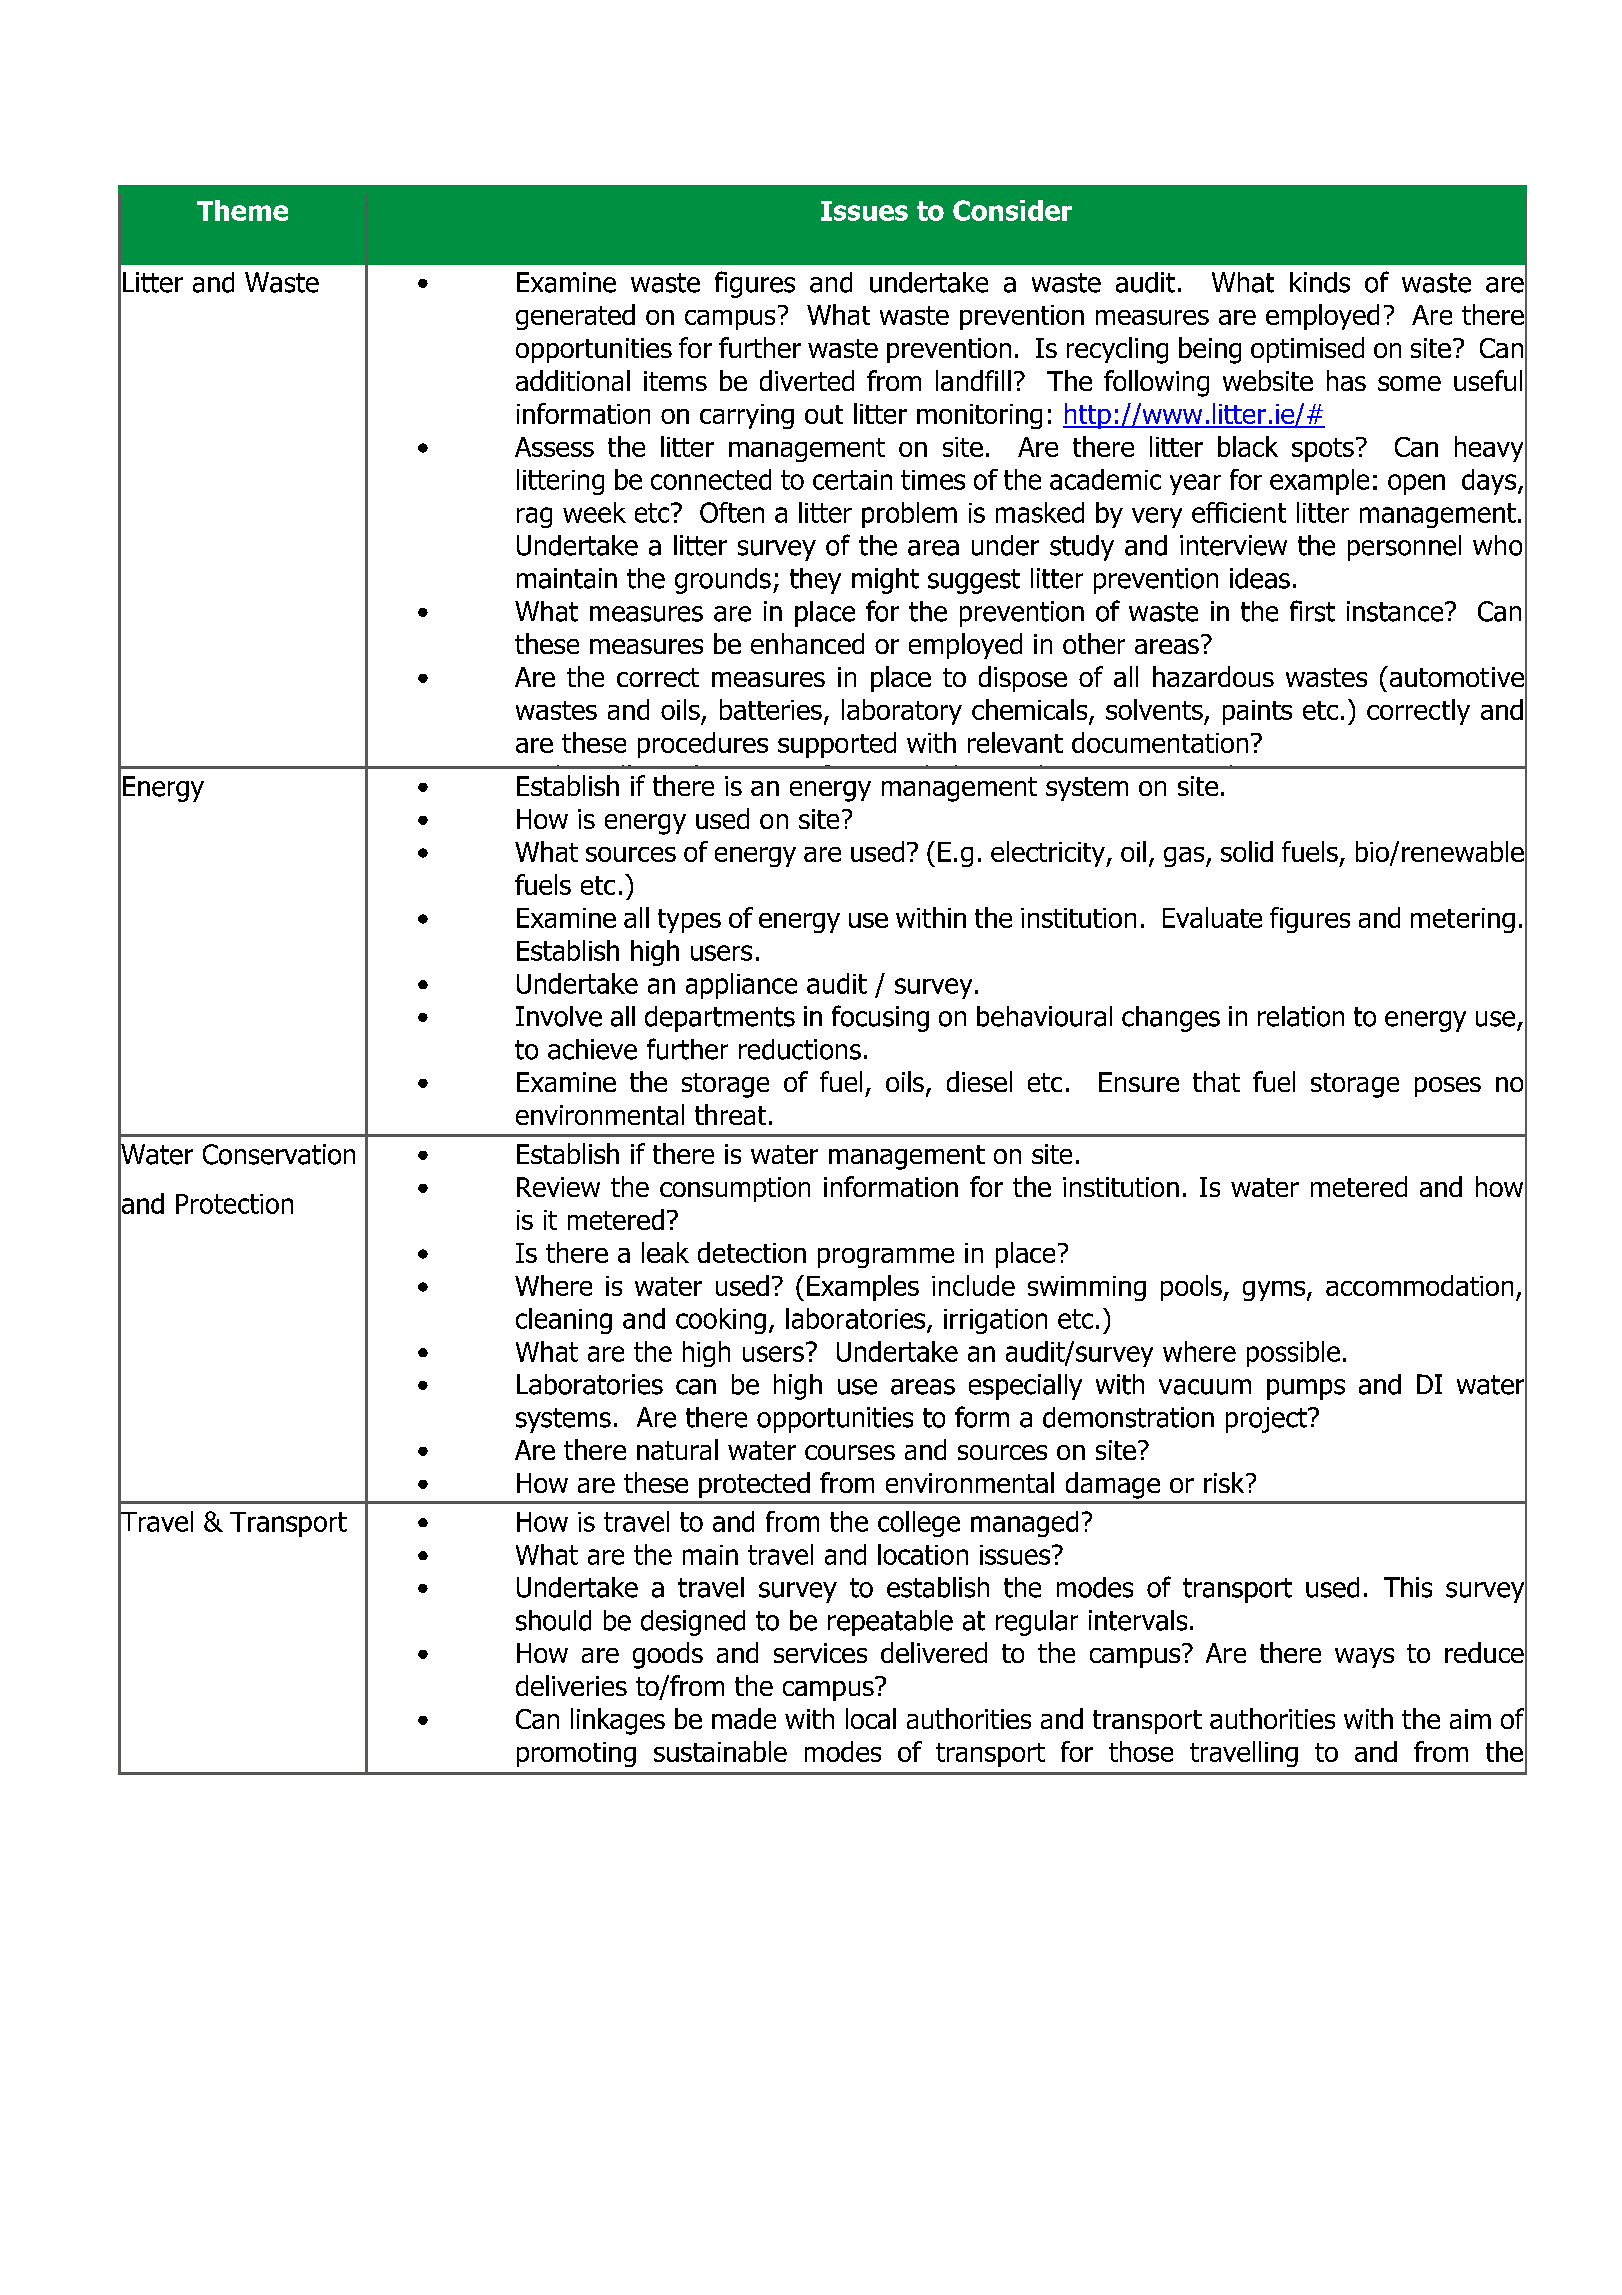 The height and width of the screenshot is (2295, 1622). Describe the element at coordinates (871, 1718) in the screenshot. I see `local` at that location.
